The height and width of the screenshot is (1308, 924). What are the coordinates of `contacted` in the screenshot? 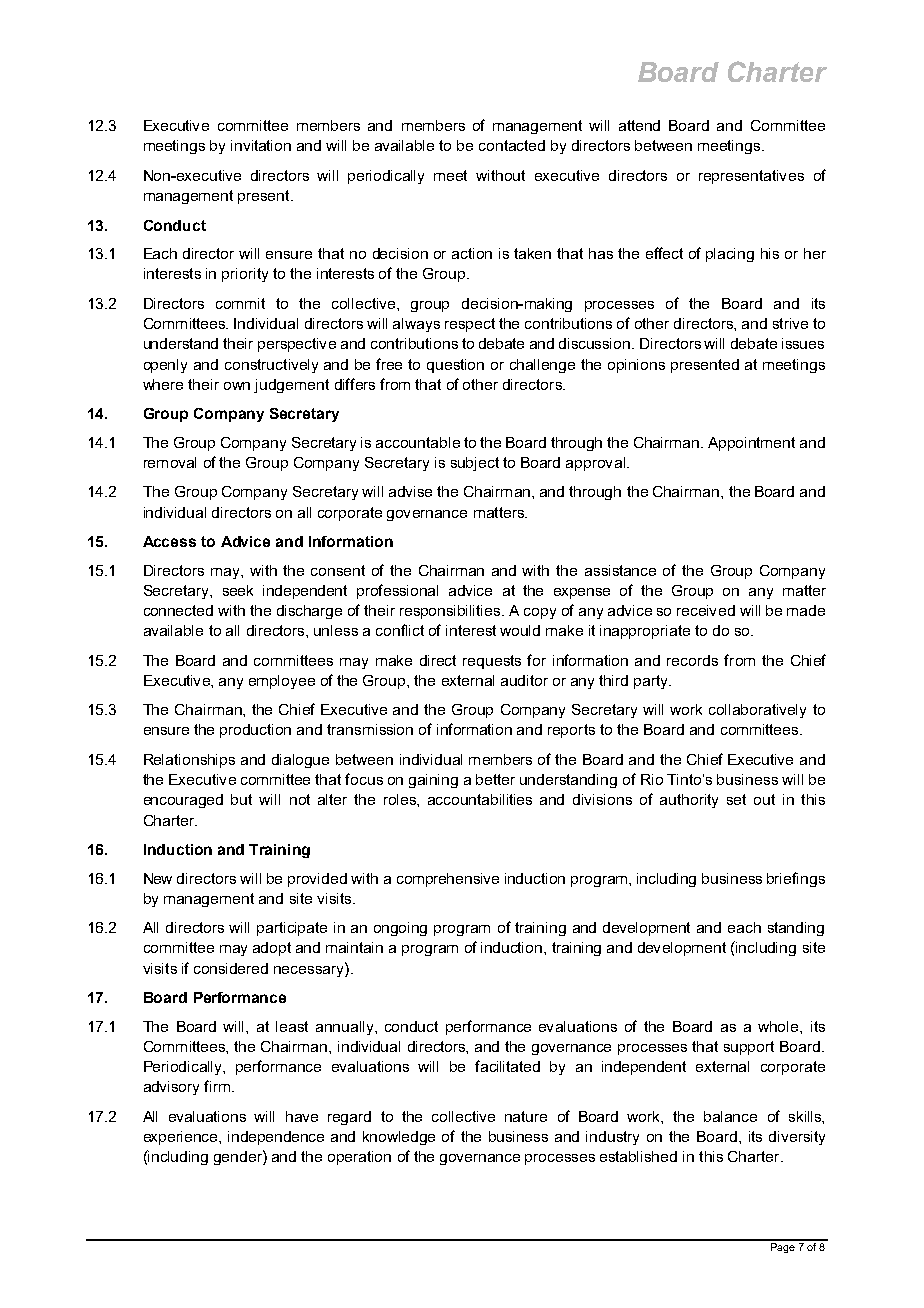 It's located at (512, 145).
